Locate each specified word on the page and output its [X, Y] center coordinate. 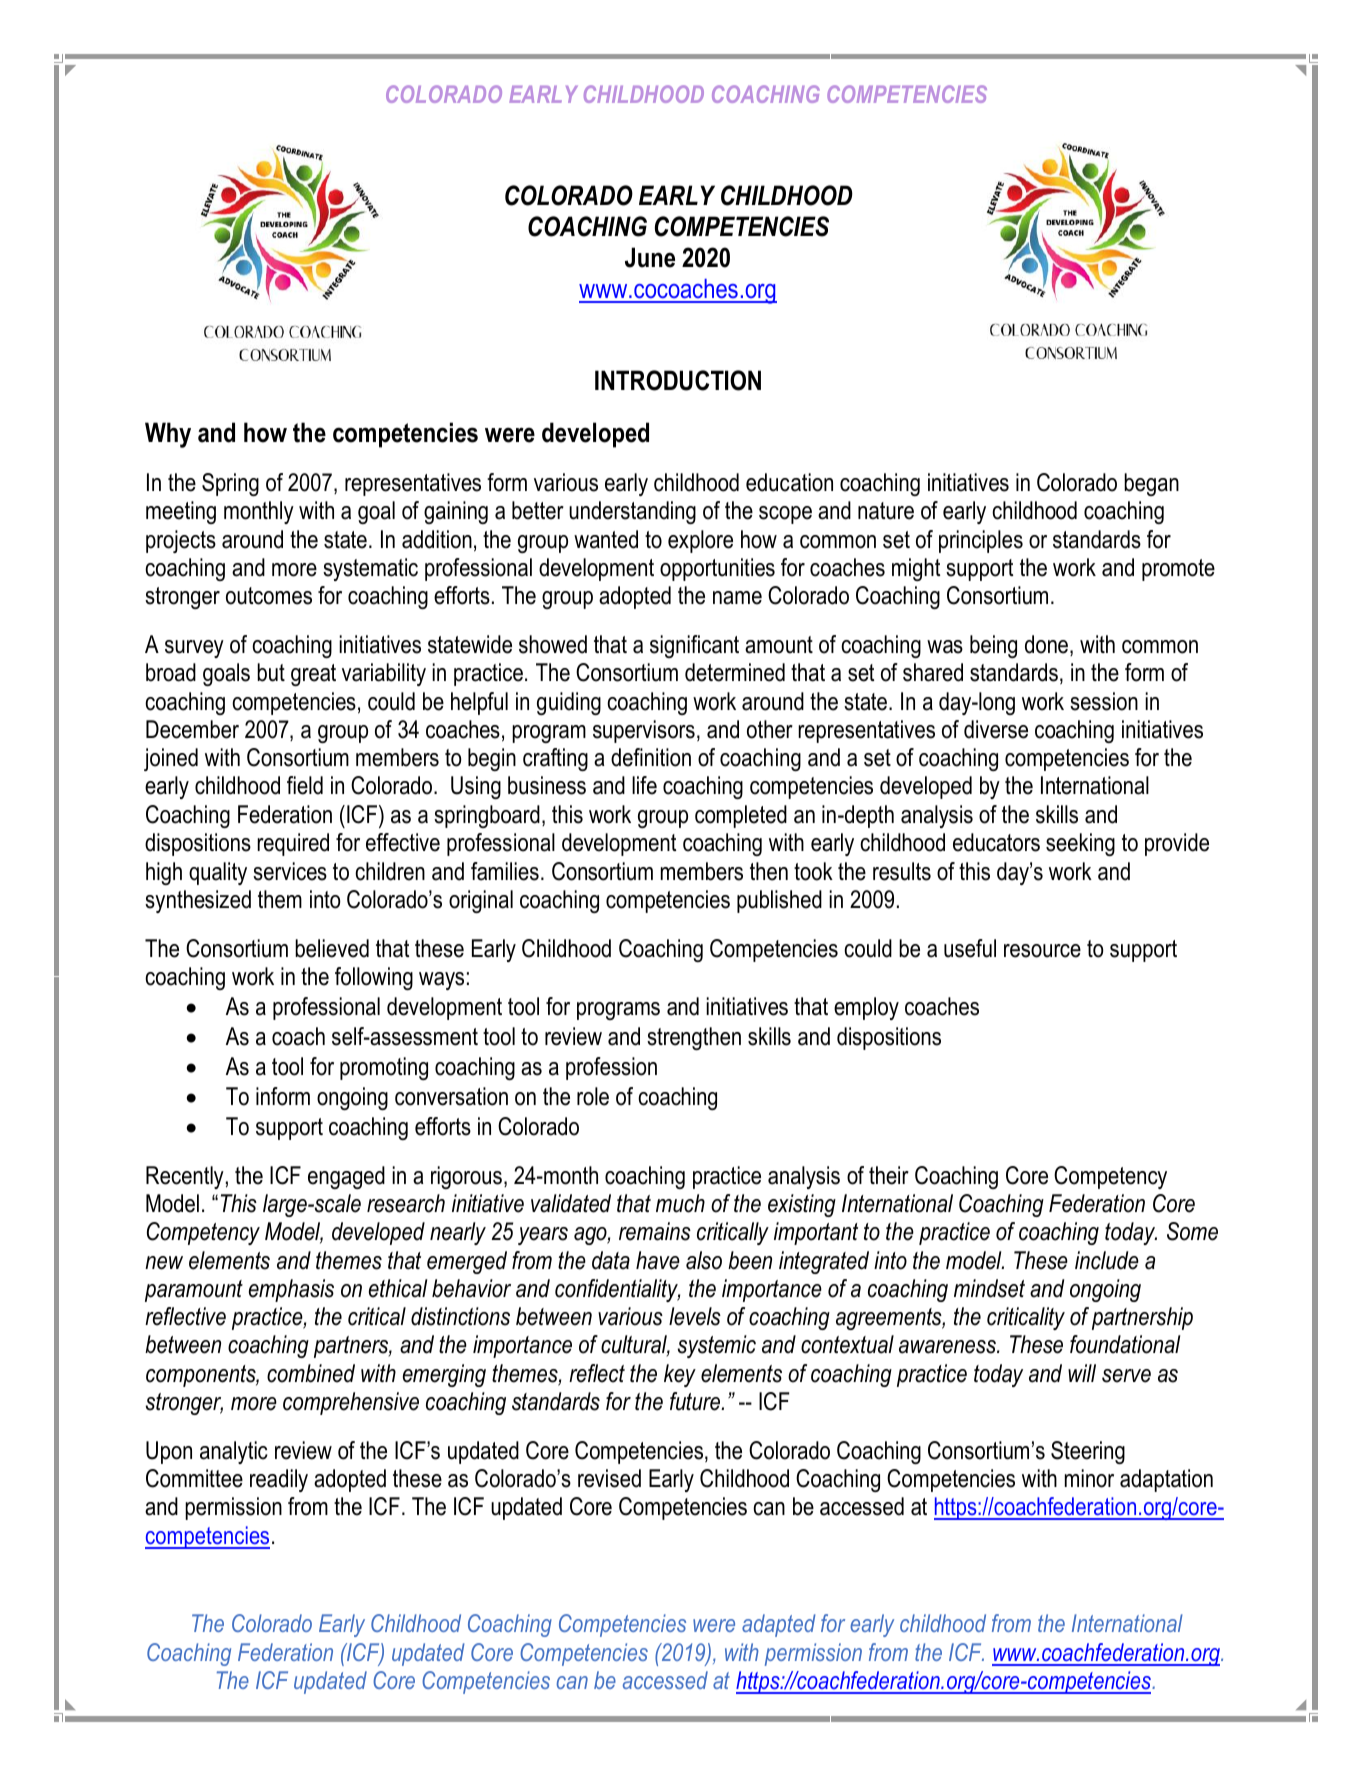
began [1151, 484]
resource [1042, 951]
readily [279, 1480]
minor [1089, 1478]
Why [168, 435]
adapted [779, 1625]
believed [332, 948]
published [779, 901]
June [650, 257]
